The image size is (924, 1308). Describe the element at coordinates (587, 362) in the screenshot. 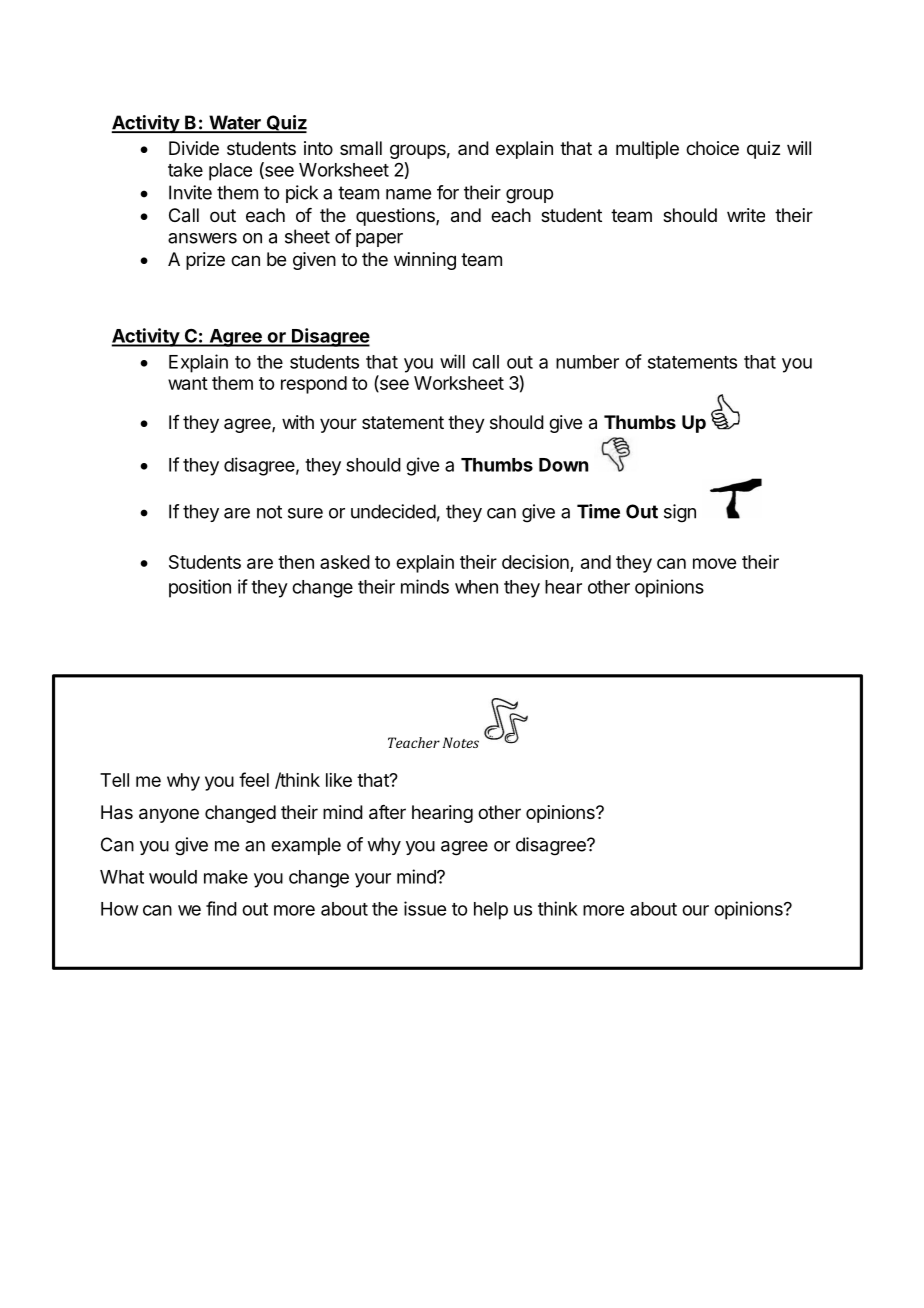

I see `number` at that location.
